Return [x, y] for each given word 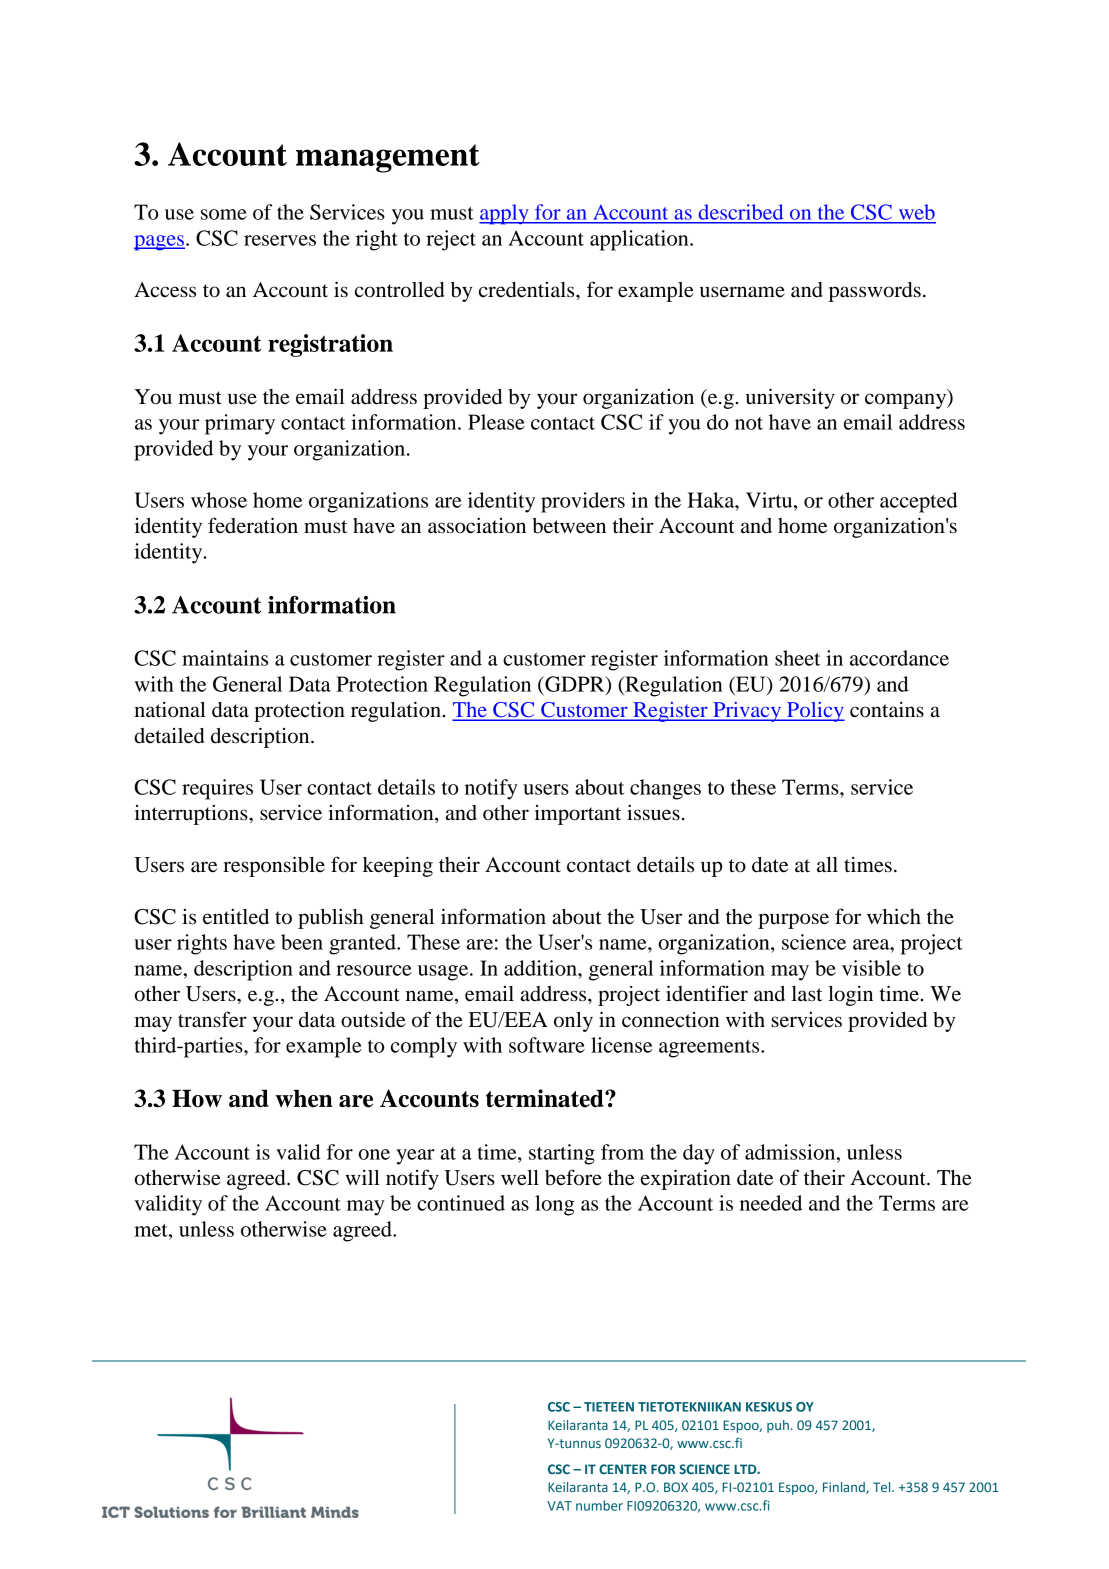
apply [505, 214]
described [741, 212]
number [599, 1505]
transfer [212, 1019]
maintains [225, 658]
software [547, 1045]
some [224, 214]
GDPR [575, 685]
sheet [797, 658]
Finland [845, 1488]
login [850, 996]
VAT [559, 1506]
